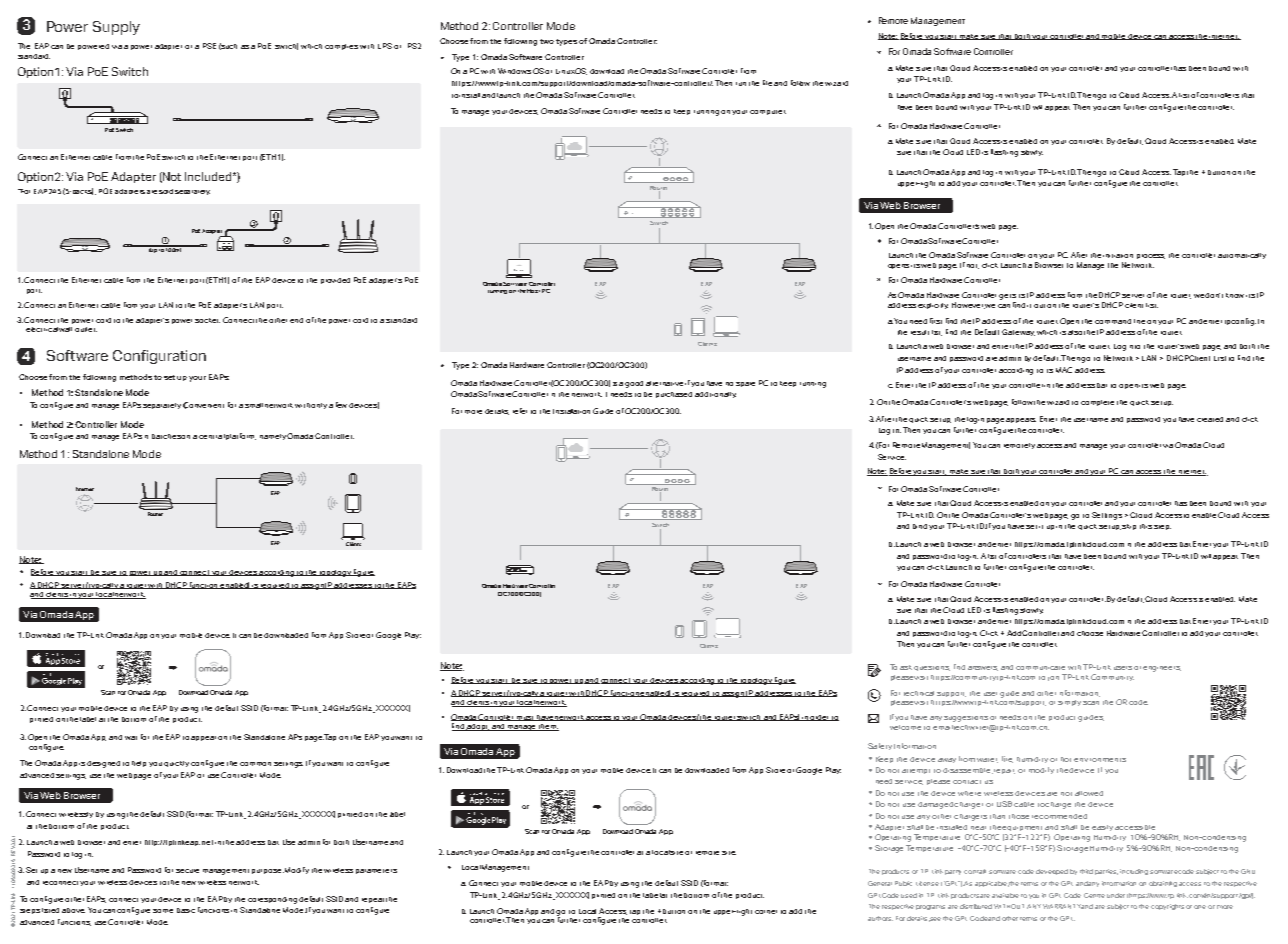 This document has height=944, width=1288. I want to click on process, so click(1151, 256).
